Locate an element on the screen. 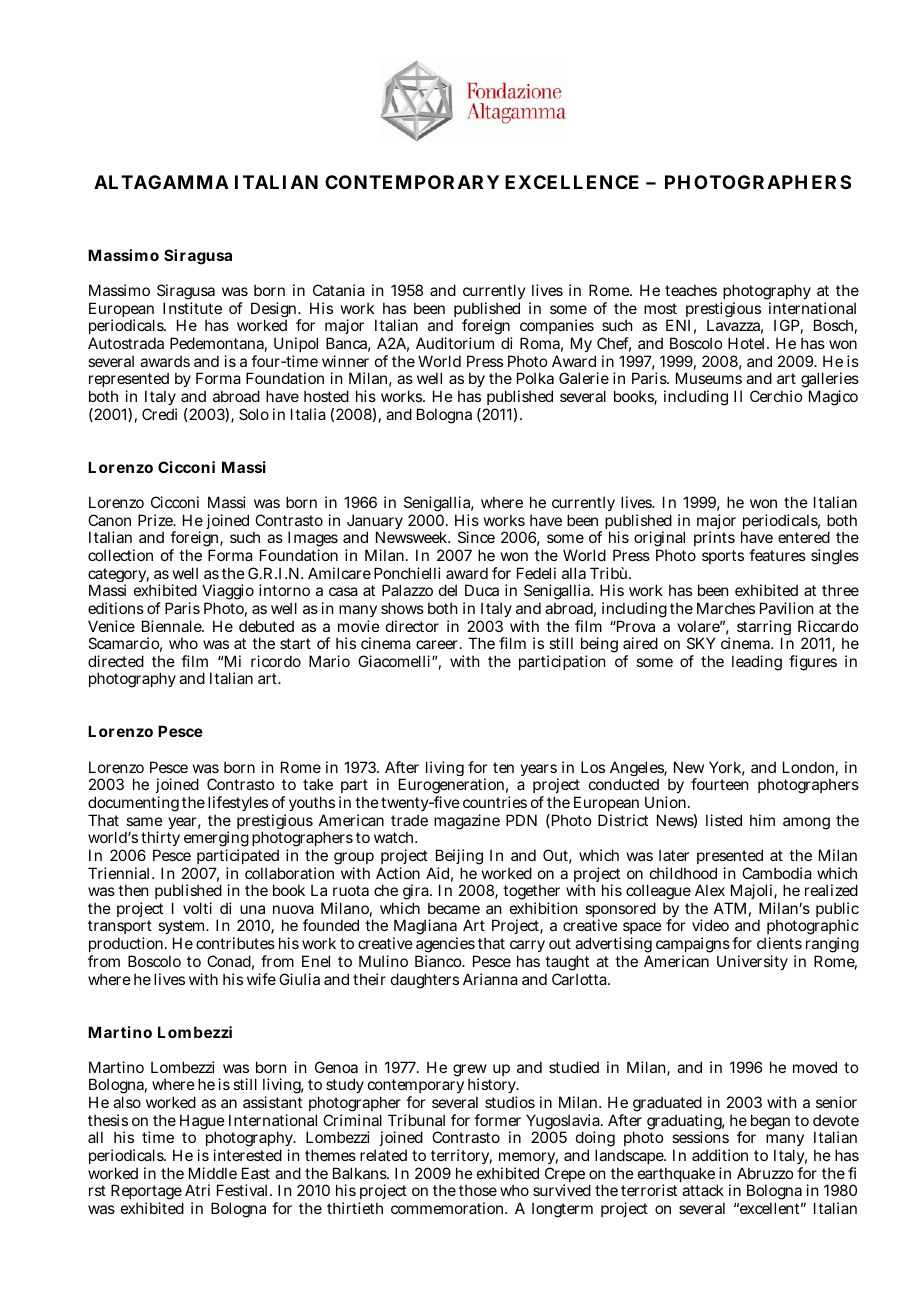  system is located at coordinates (183, 929).
